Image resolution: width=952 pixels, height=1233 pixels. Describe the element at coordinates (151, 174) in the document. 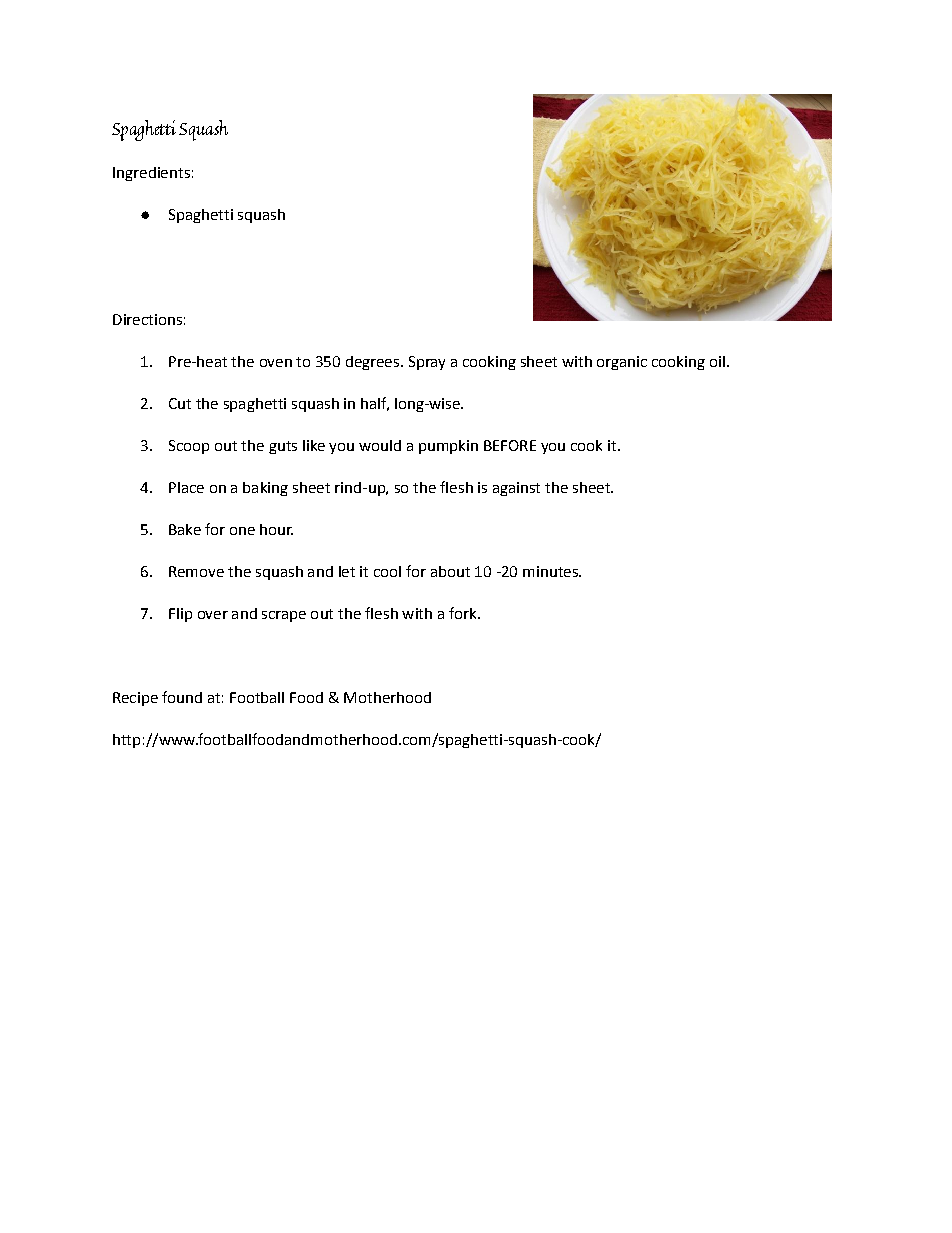

I see `Ingredients` at that location.
